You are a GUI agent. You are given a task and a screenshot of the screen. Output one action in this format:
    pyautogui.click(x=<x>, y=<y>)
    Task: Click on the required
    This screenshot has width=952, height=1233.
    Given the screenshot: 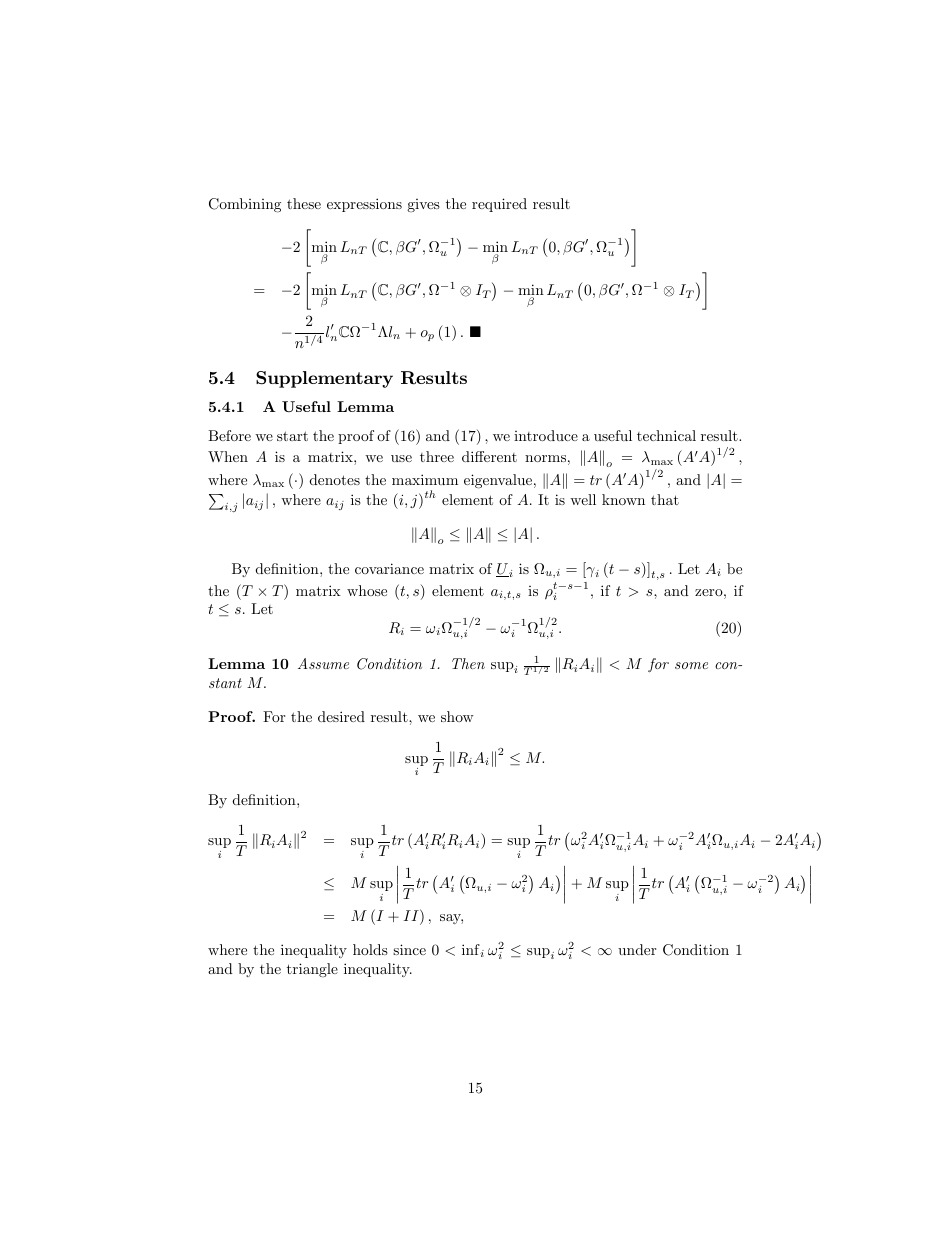 What is the action you would take?
    pyautogui.click(x=499, y=205)
